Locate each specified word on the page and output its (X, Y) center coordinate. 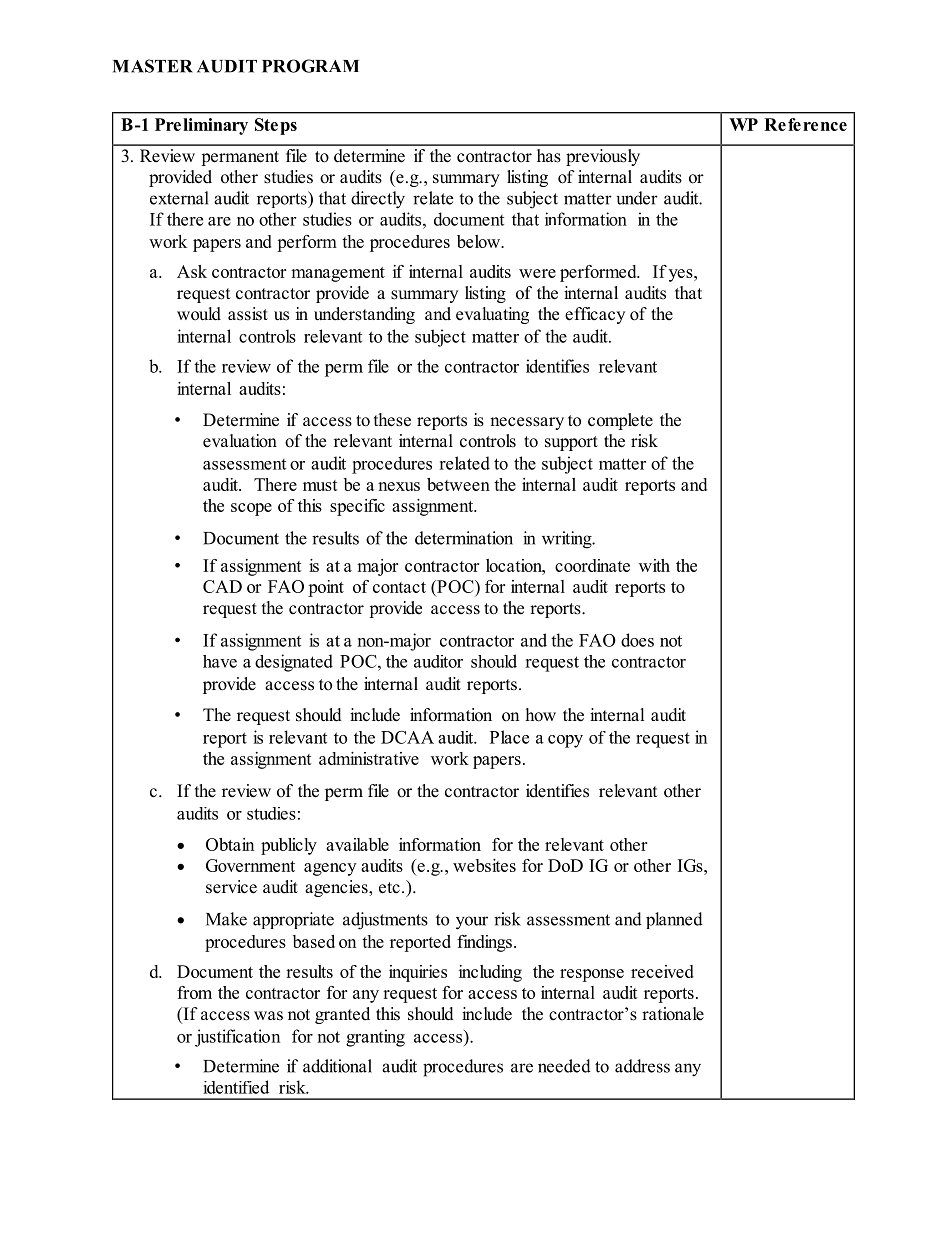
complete (620, 421)
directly (378, 200)
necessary (527, 423)
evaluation (240, 441)
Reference (805, 124)
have (220, 661)
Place (509, 737)
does (637, 640)
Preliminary (201, 126)
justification (237, 1038)
